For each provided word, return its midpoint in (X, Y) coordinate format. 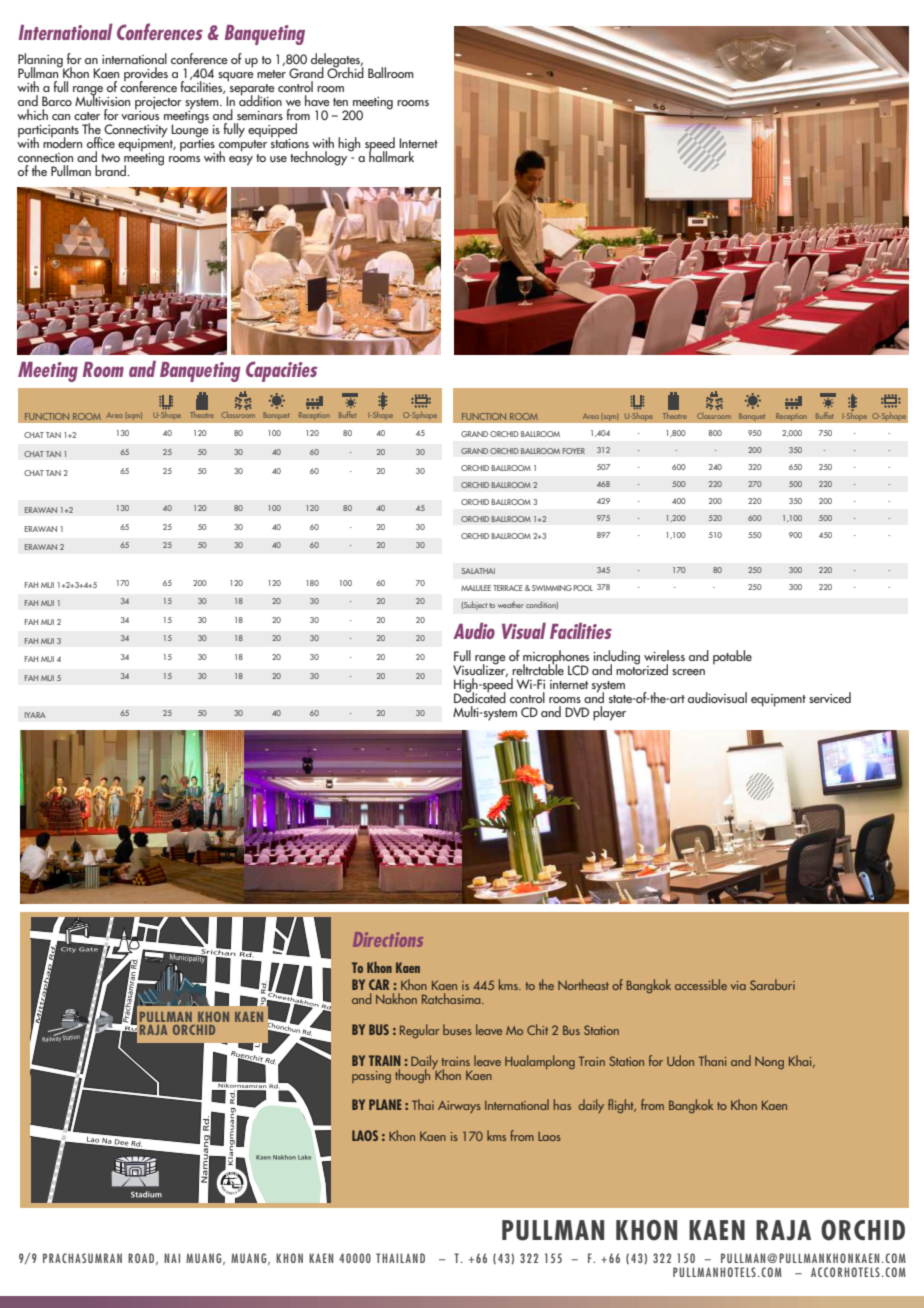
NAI (172, 1258)
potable (732, 657)
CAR (379, 984)
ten (340, 102)
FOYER (573, 451)
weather (511, 604)
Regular (420, 1031)
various (140, 114)
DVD (577, 712)
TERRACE (508, 588)
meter (271, 74)
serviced (830, 697)
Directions (388, 939)
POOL (583, 588)
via (738, 985)
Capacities (281, 371)
